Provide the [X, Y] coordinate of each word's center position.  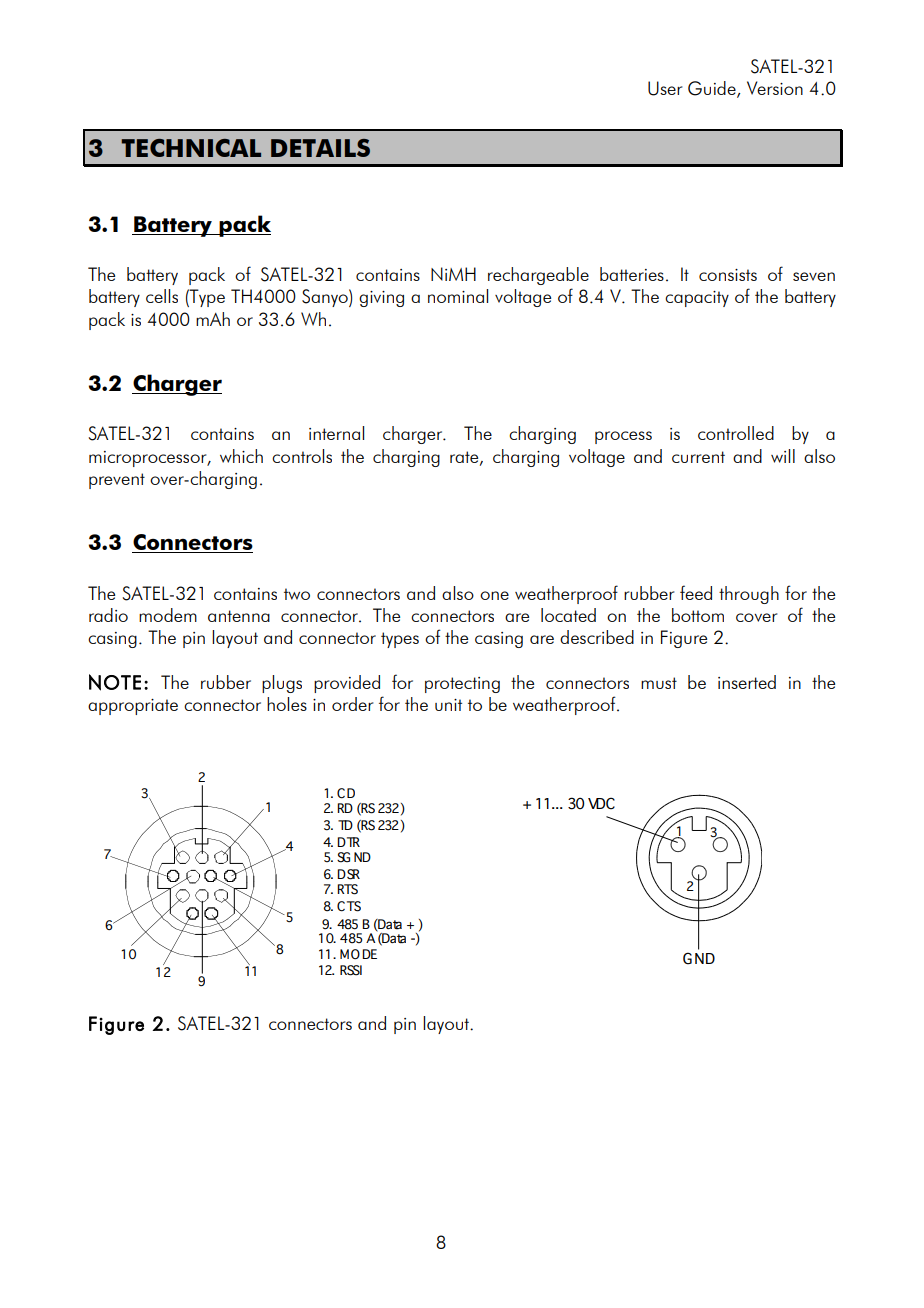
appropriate [133, 707]
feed [696, 592]
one [494, 595]
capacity [697, 299]
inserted [747, 682]
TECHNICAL [191, 148]
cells [162, 296]
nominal [458, 296]
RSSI [351, 970]
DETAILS [320, 148]
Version [775, 88]
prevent [117, 481]
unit [448, 705]
